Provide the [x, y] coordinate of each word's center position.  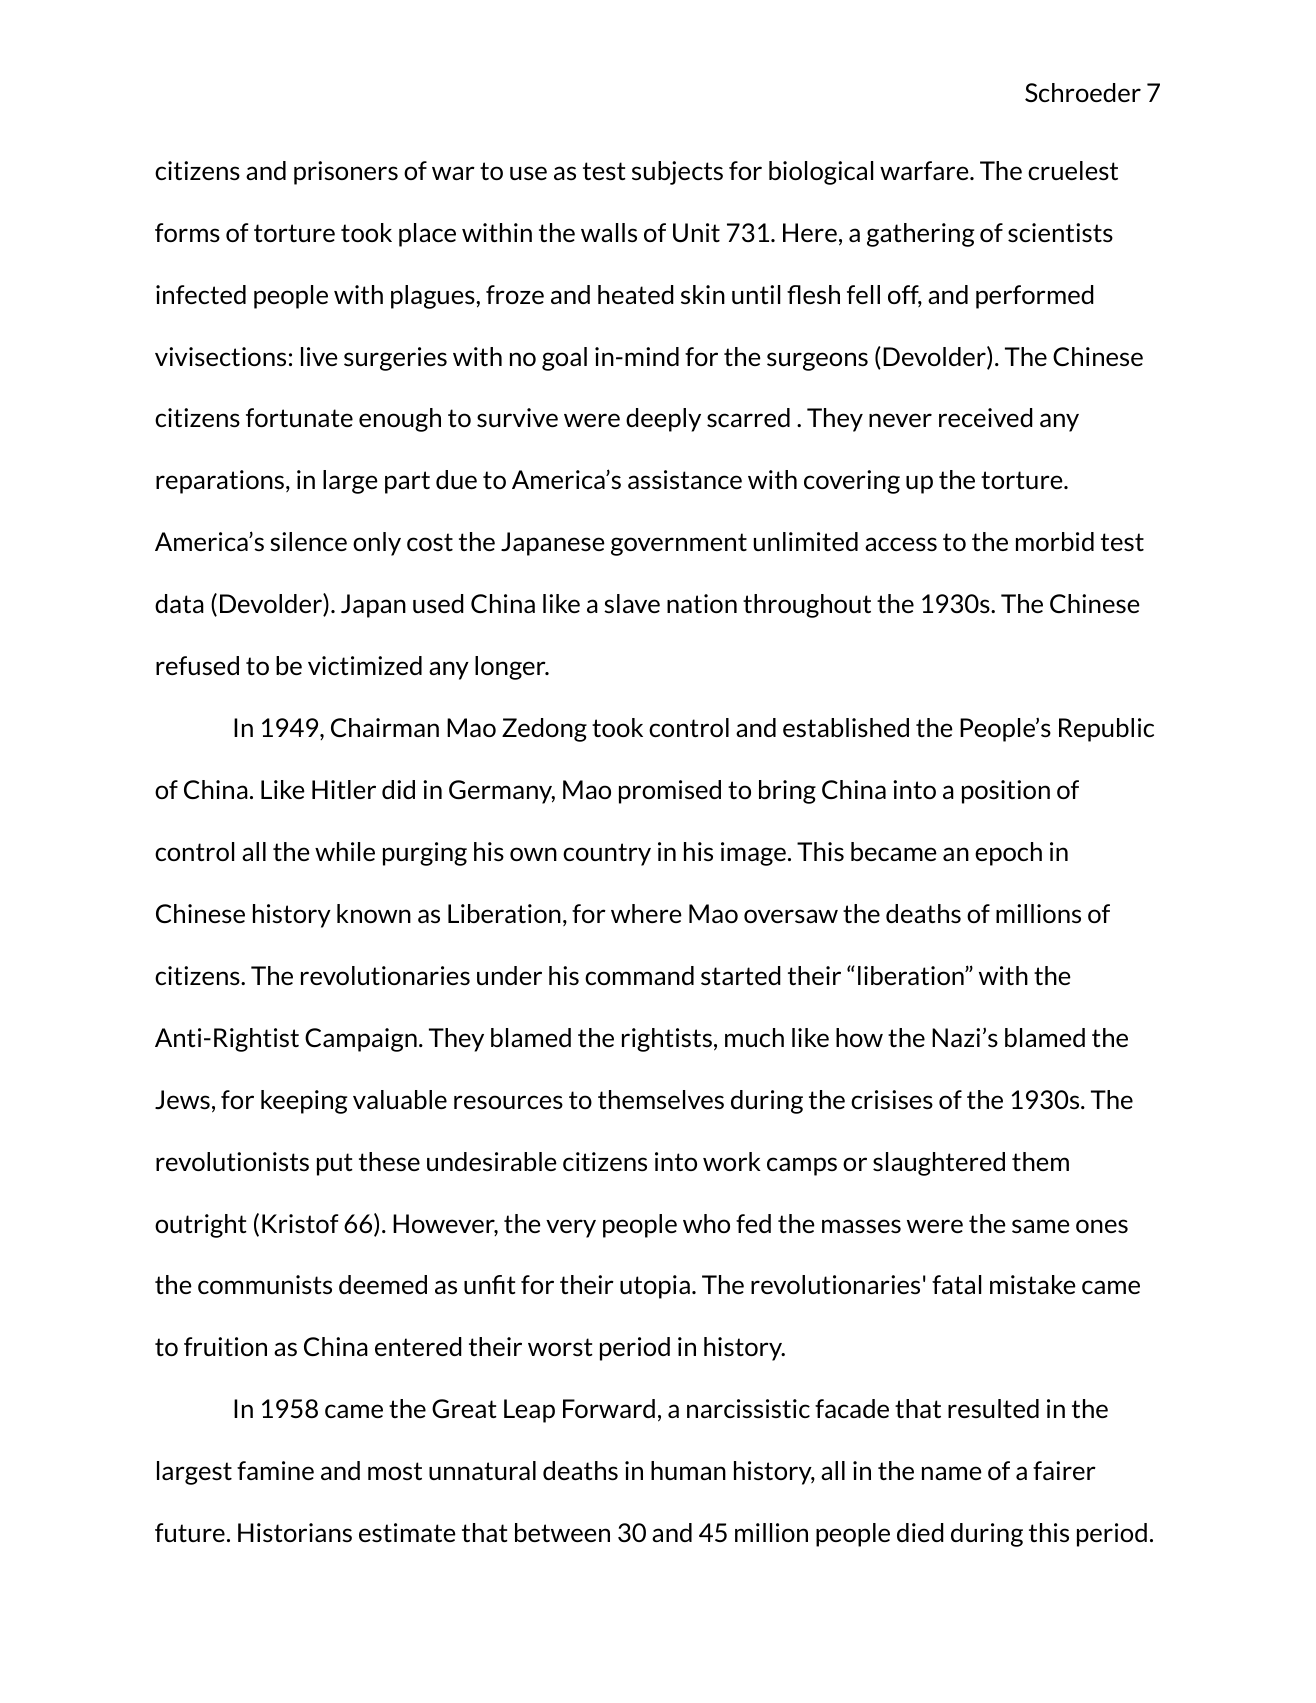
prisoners [346, 173]
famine [275, 1470]
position [1006, 792]
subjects [677, 173]
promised [670, 792]
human [688, 1470]
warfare [925, 170]
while [345, 851]
